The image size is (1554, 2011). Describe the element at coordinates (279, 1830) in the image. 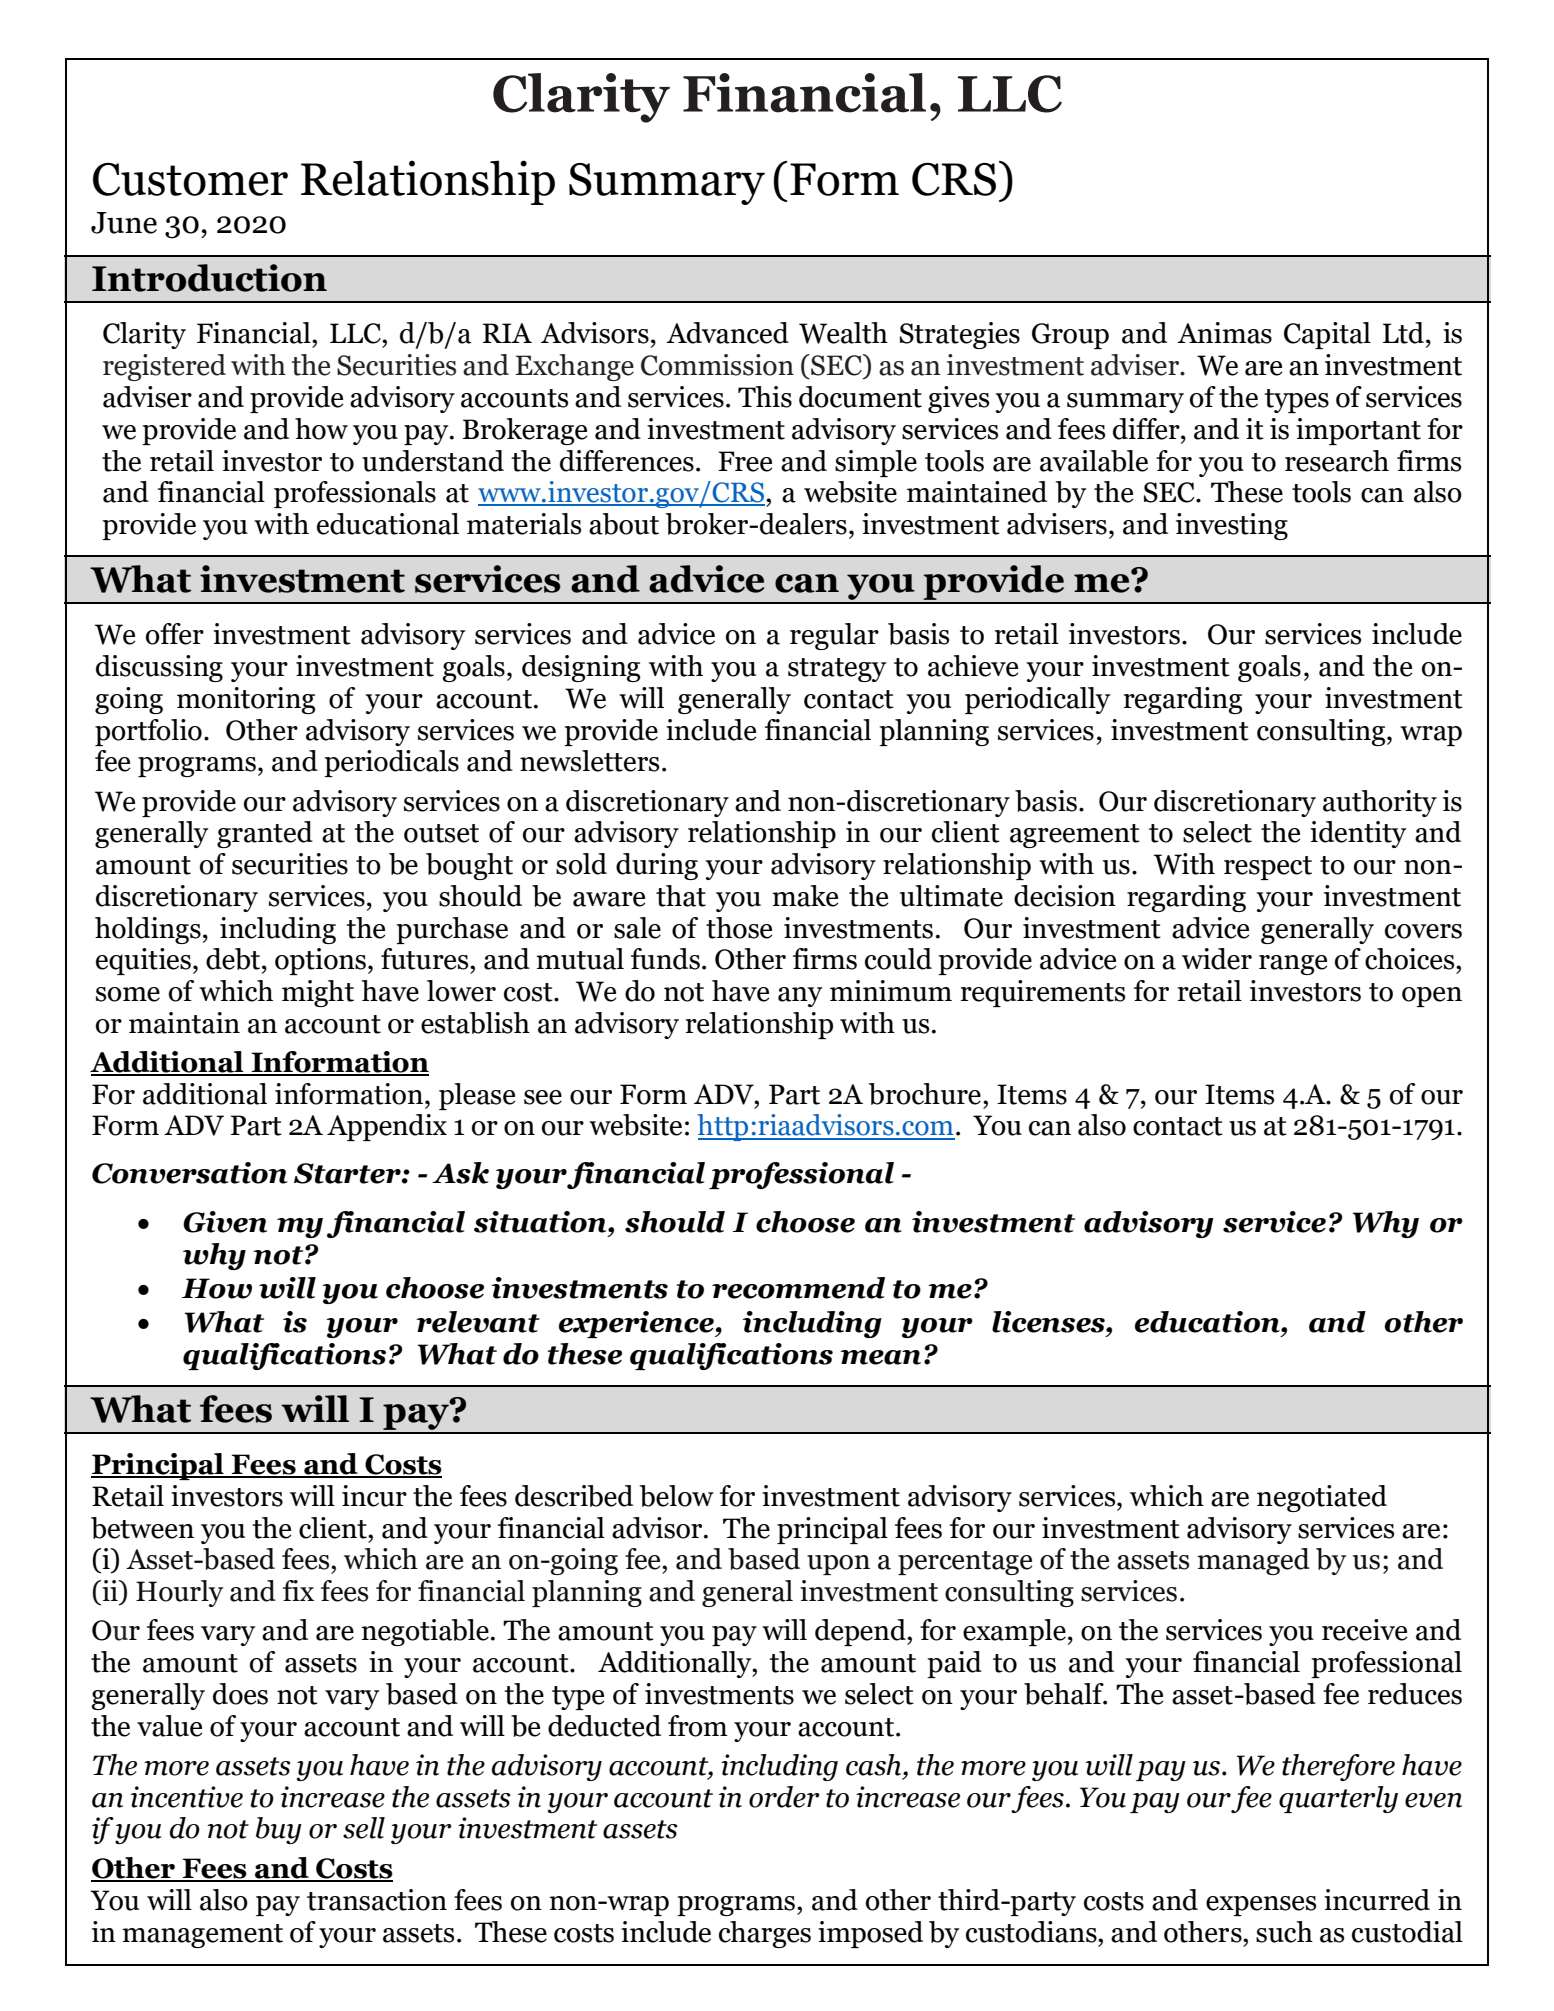

I see `buy` at that location.
